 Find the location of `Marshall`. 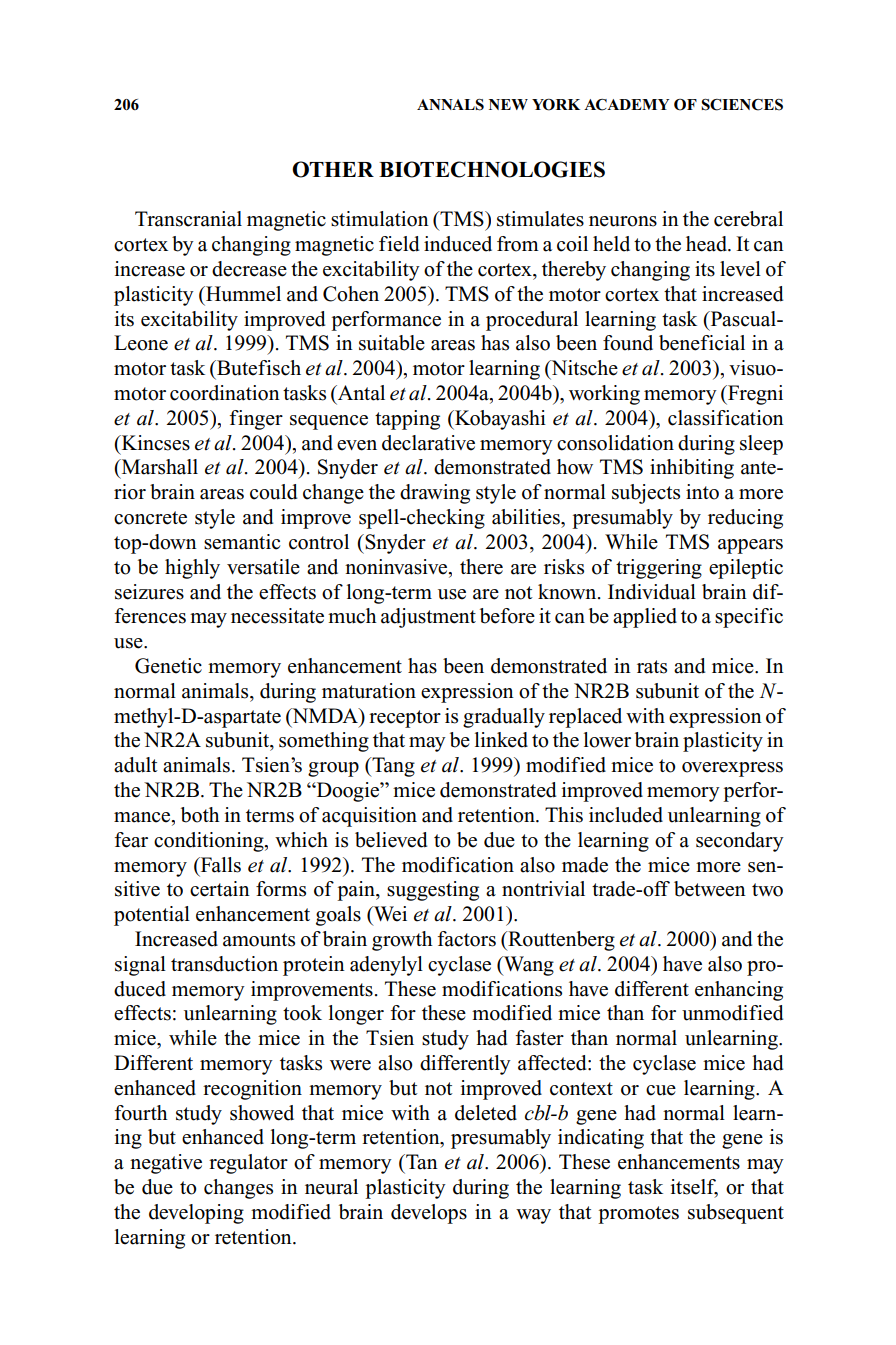

Marshall is located at coordinates (158, 467).
